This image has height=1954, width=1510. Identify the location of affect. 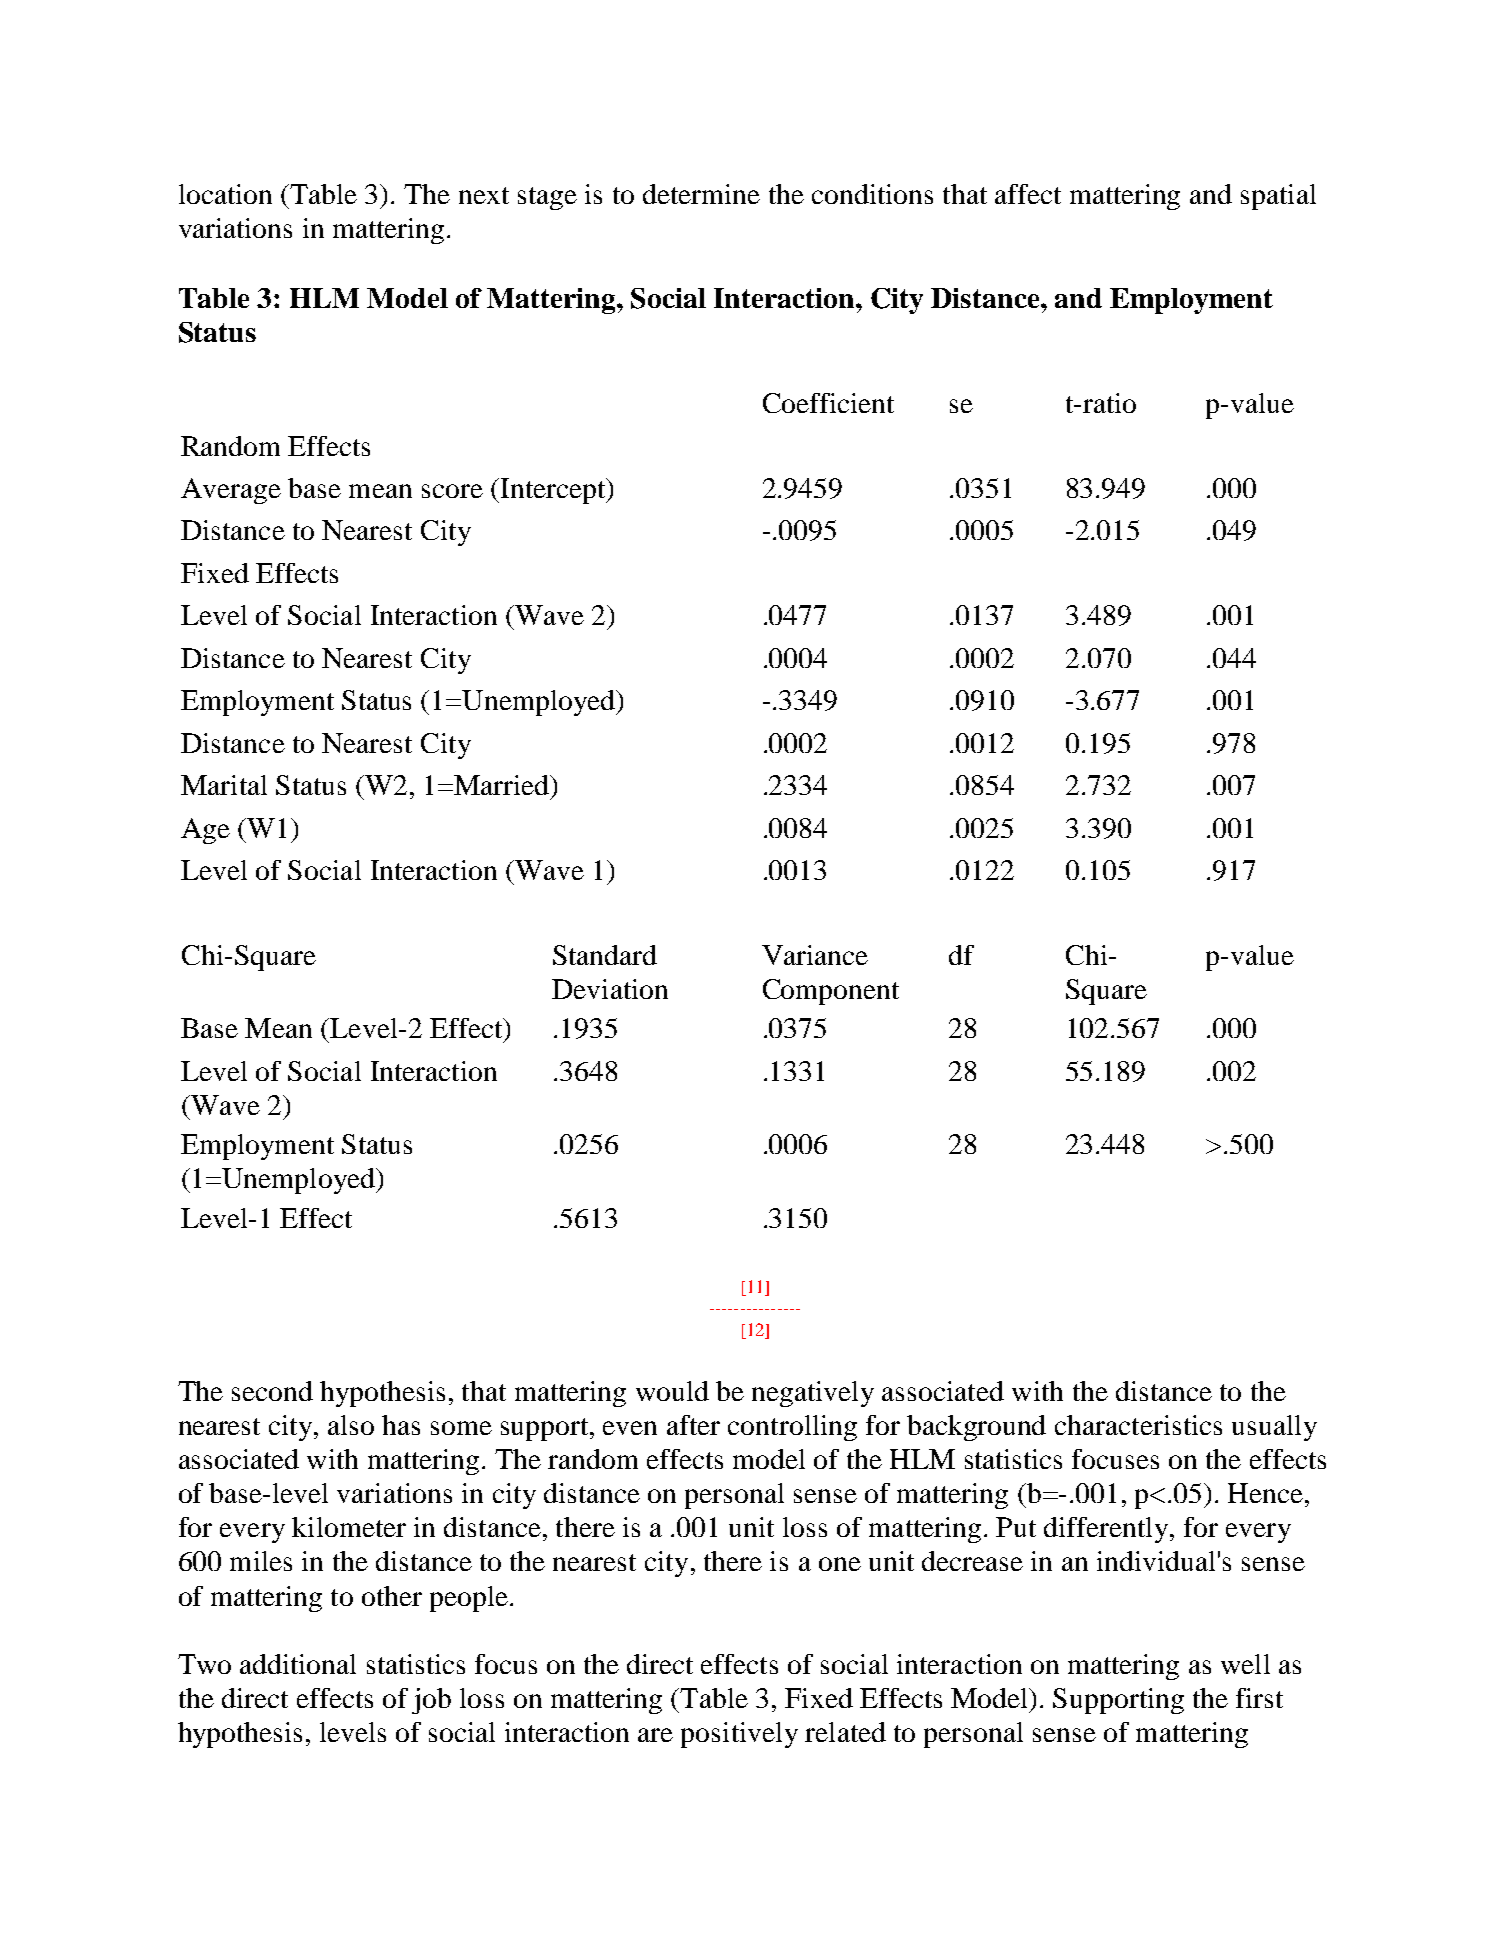
(1028, 194).
